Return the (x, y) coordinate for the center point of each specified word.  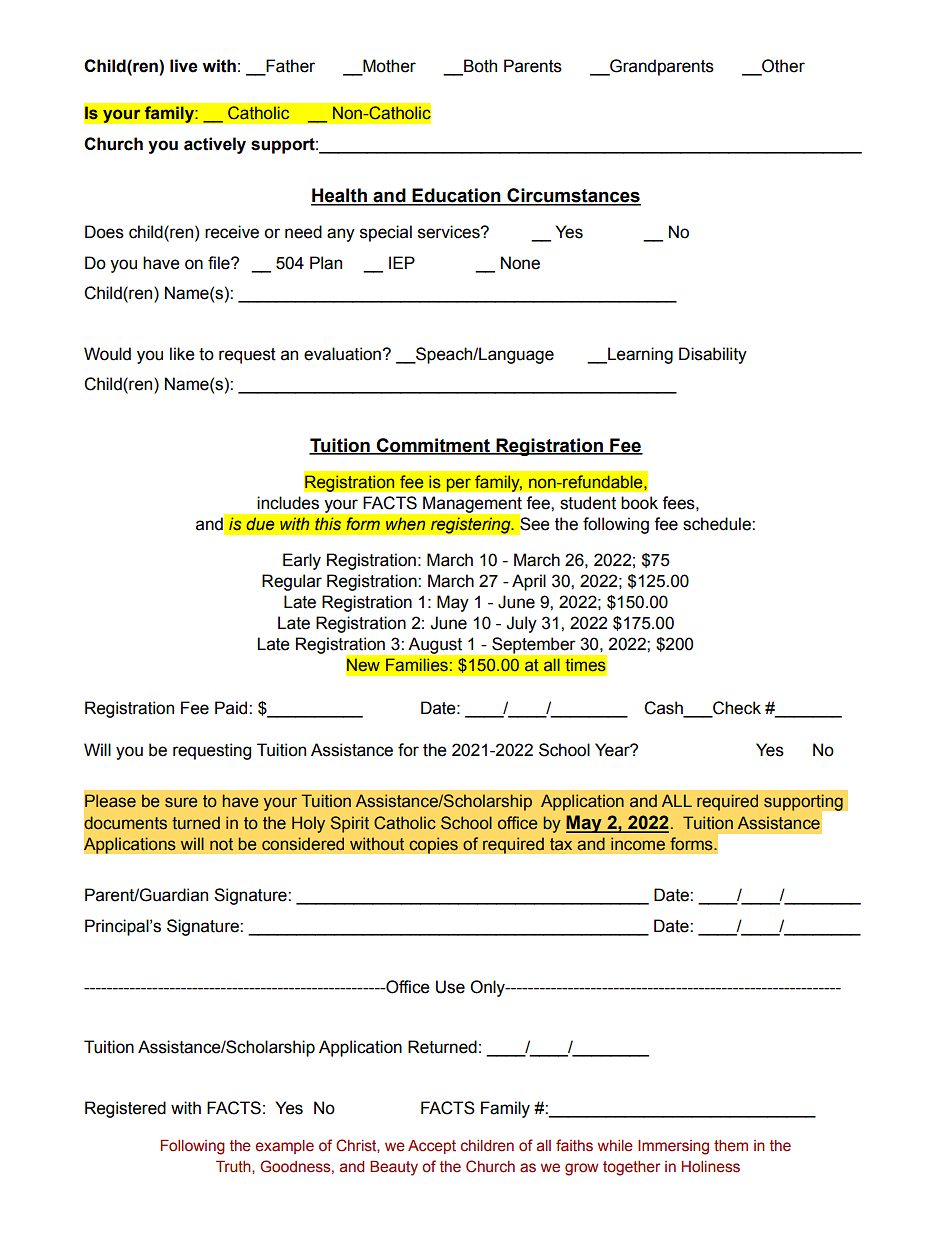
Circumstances (573, 196)
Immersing (673, 1147)
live (184, 66)
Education (456, 196)
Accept (432, 1147)
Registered (125, 1109)
